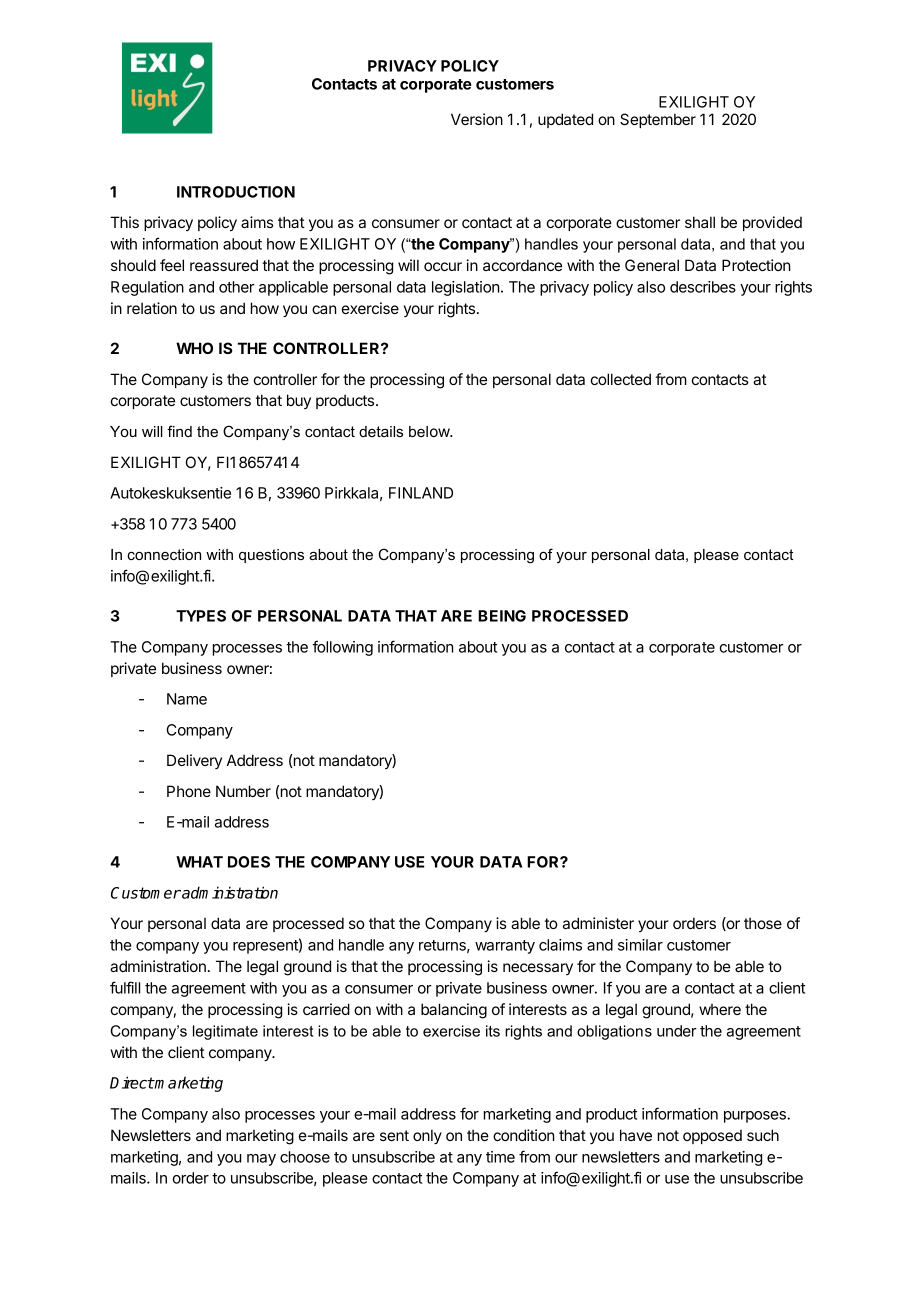 The height and width of the page is (1308, 924). Describe the element at coordinates (465, 288) in the page. I see `legislation` at that location.
